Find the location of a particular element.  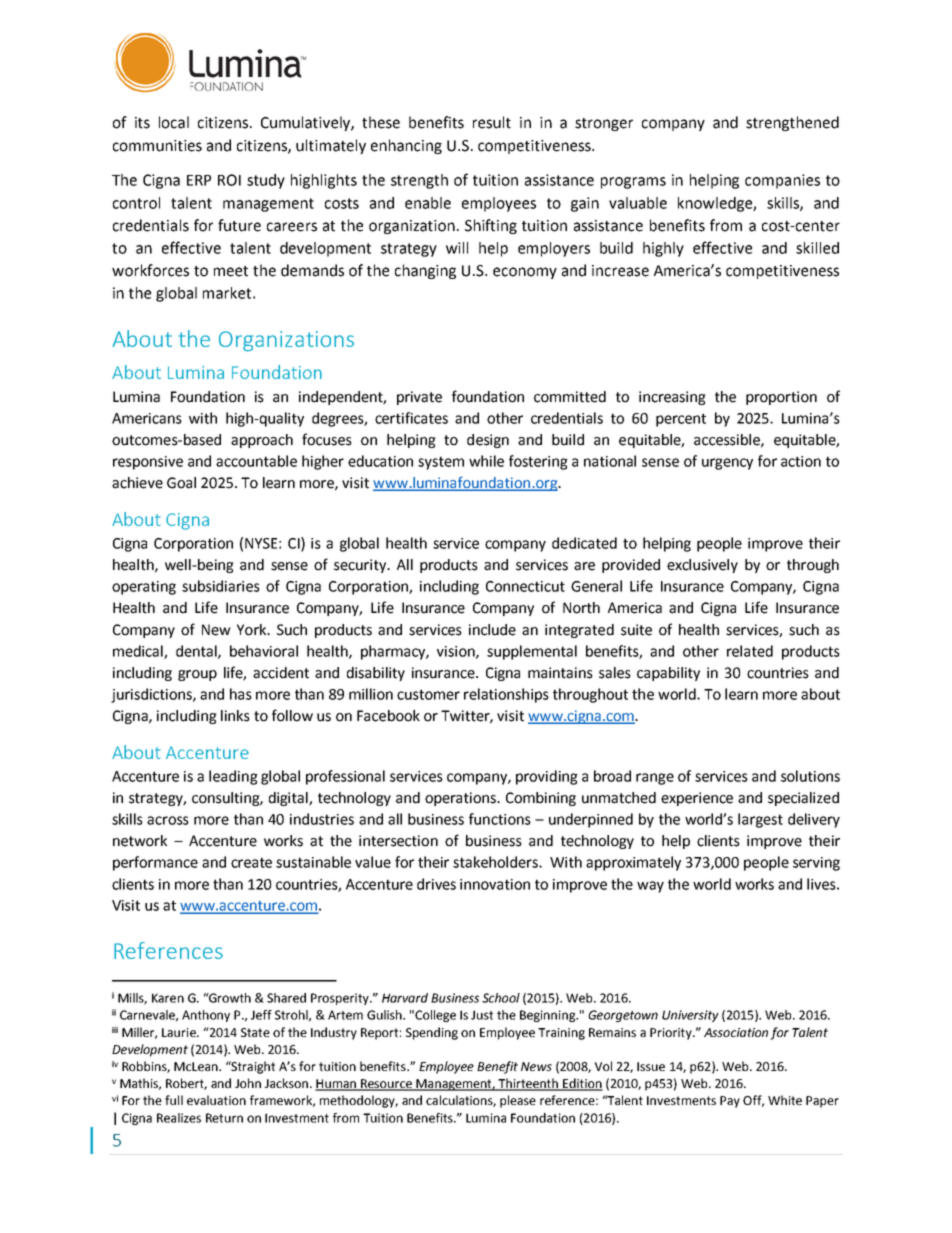

please is located at coordinates (518, 1101).
